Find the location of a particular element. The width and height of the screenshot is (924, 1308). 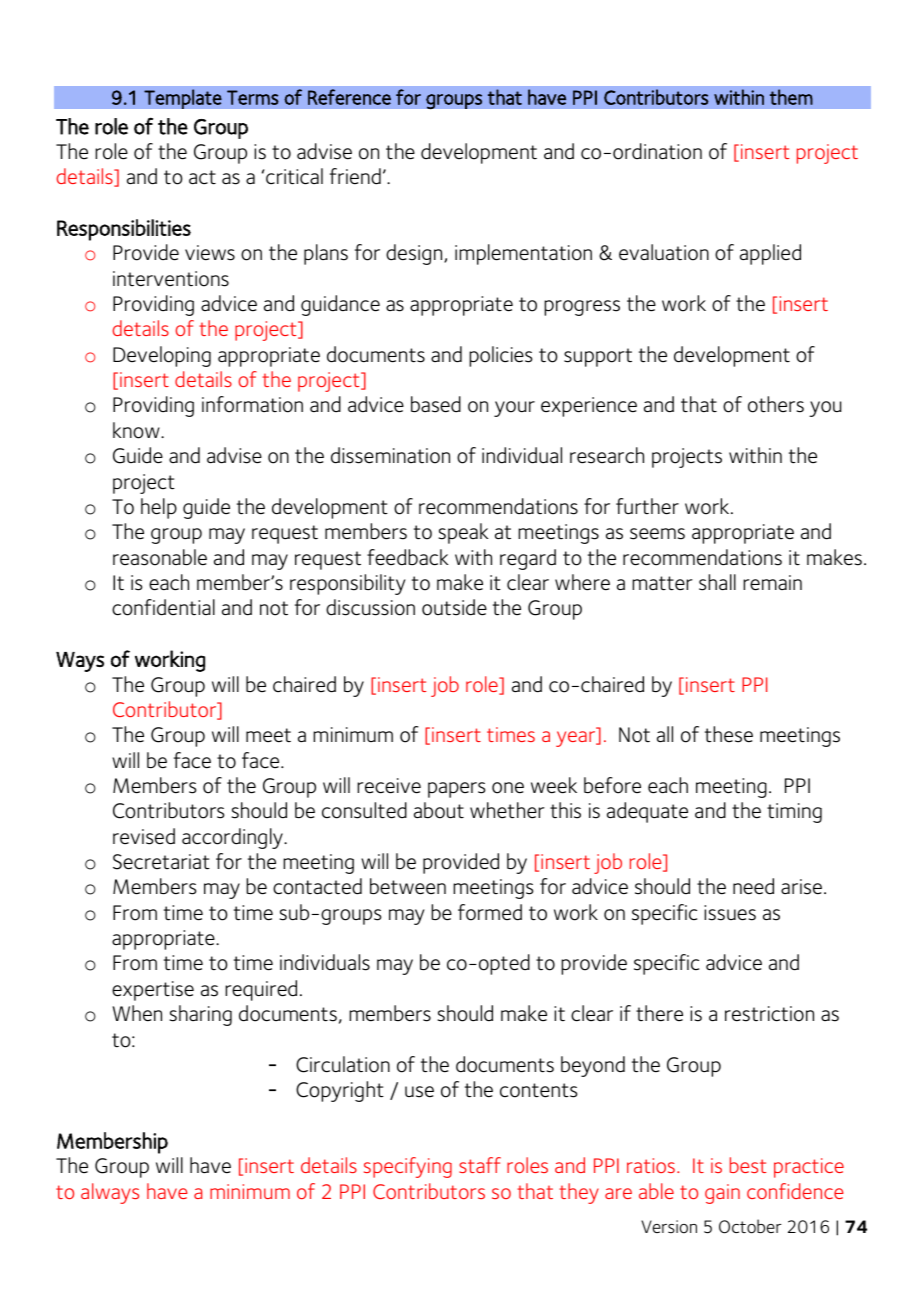

confidential is located at coordinates (163, 607).
